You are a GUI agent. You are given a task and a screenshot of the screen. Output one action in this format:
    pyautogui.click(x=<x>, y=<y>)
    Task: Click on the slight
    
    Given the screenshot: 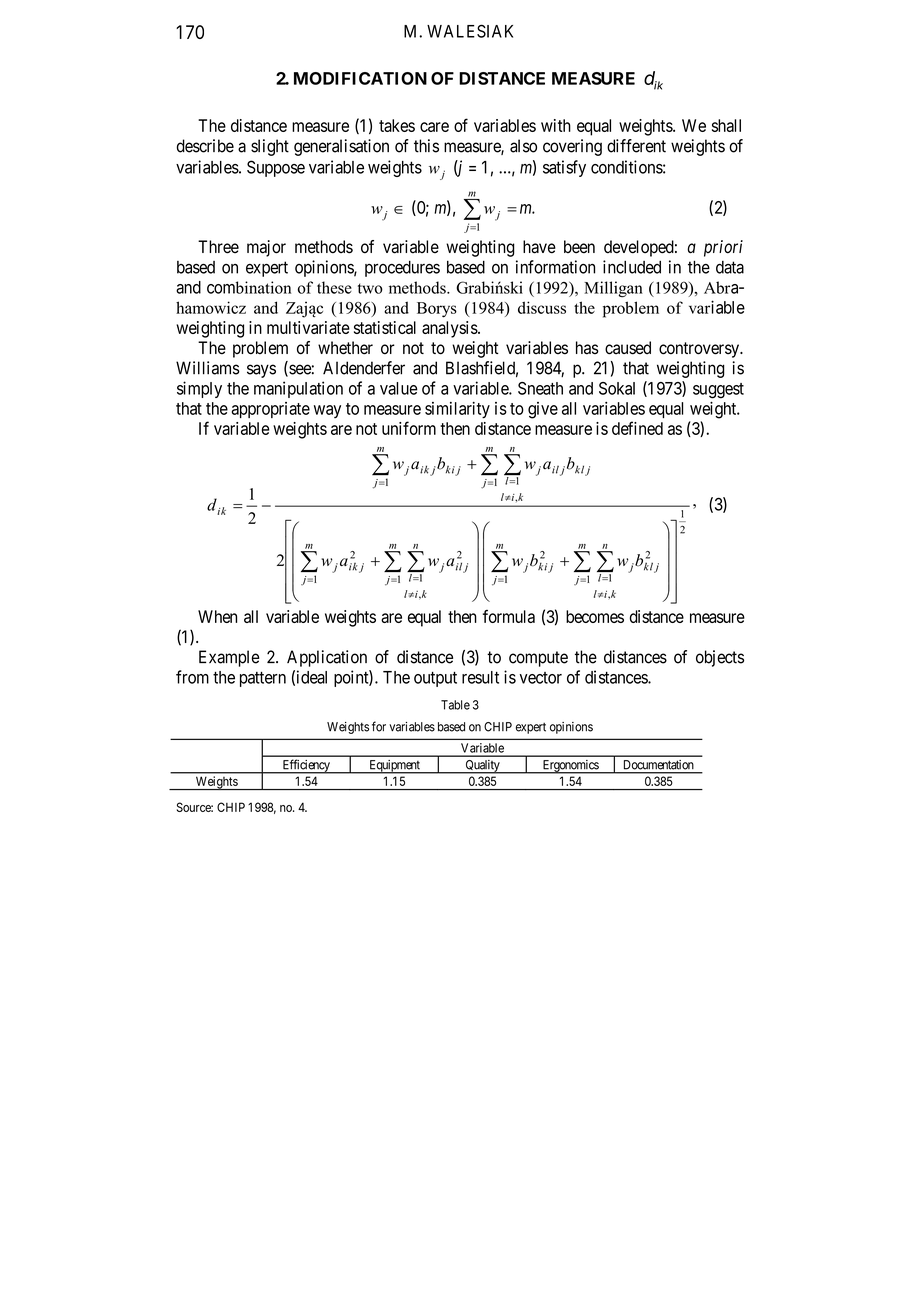 What is the action you would take?
    pyautogui.click(x=270, y=147)
